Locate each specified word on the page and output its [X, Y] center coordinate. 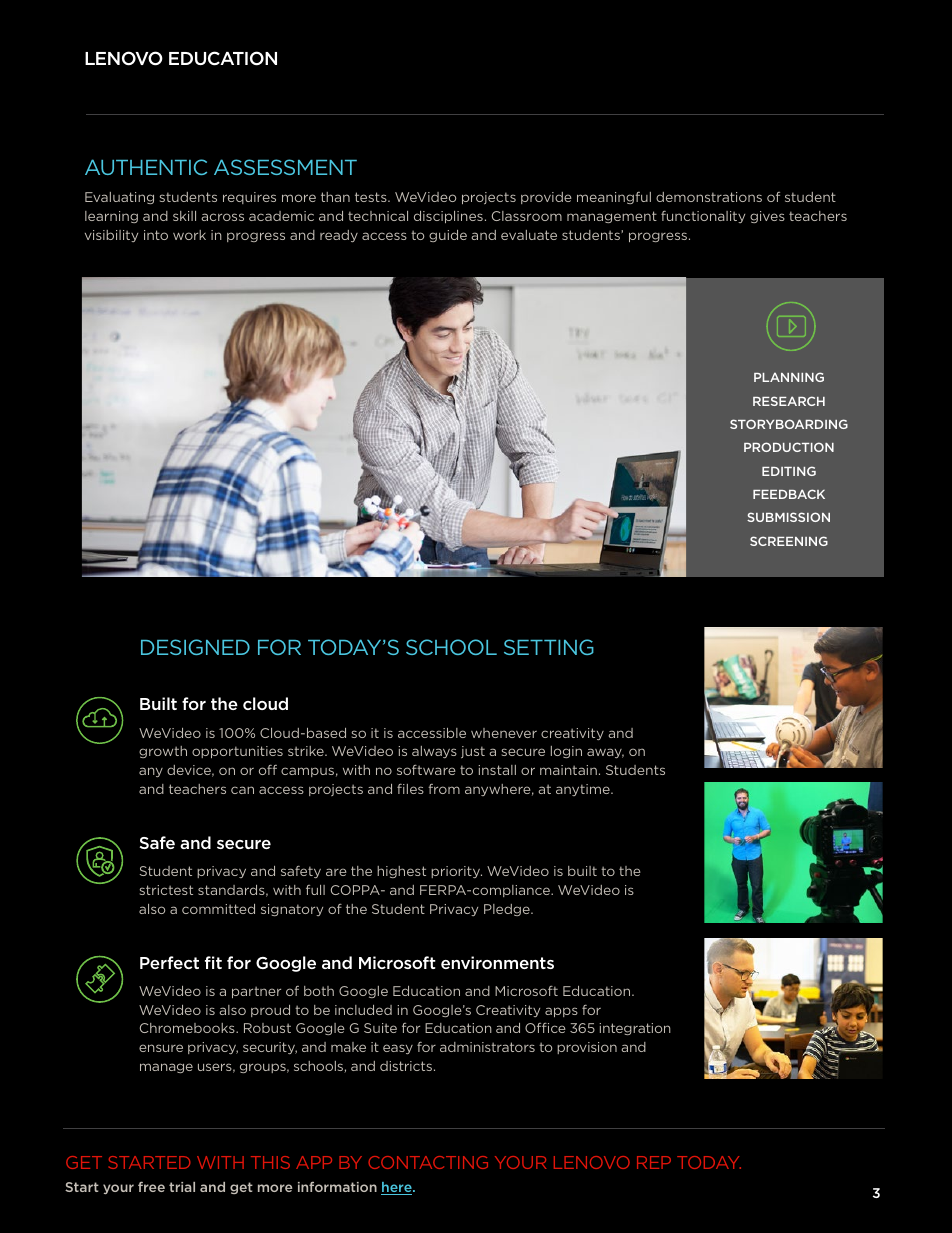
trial [182, 1187]
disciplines [448, 217]
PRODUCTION [789, 447]
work [189, 235]
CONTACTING [428, 1162]
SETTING [549, 647]
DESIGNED [195, 647]
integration [635, 1029]
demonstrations [709, 197]
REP [654, 1162]
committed [218, 909]
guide [448, 236]
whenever [504, 733]
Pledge [508, 910]
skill [184, 216]
